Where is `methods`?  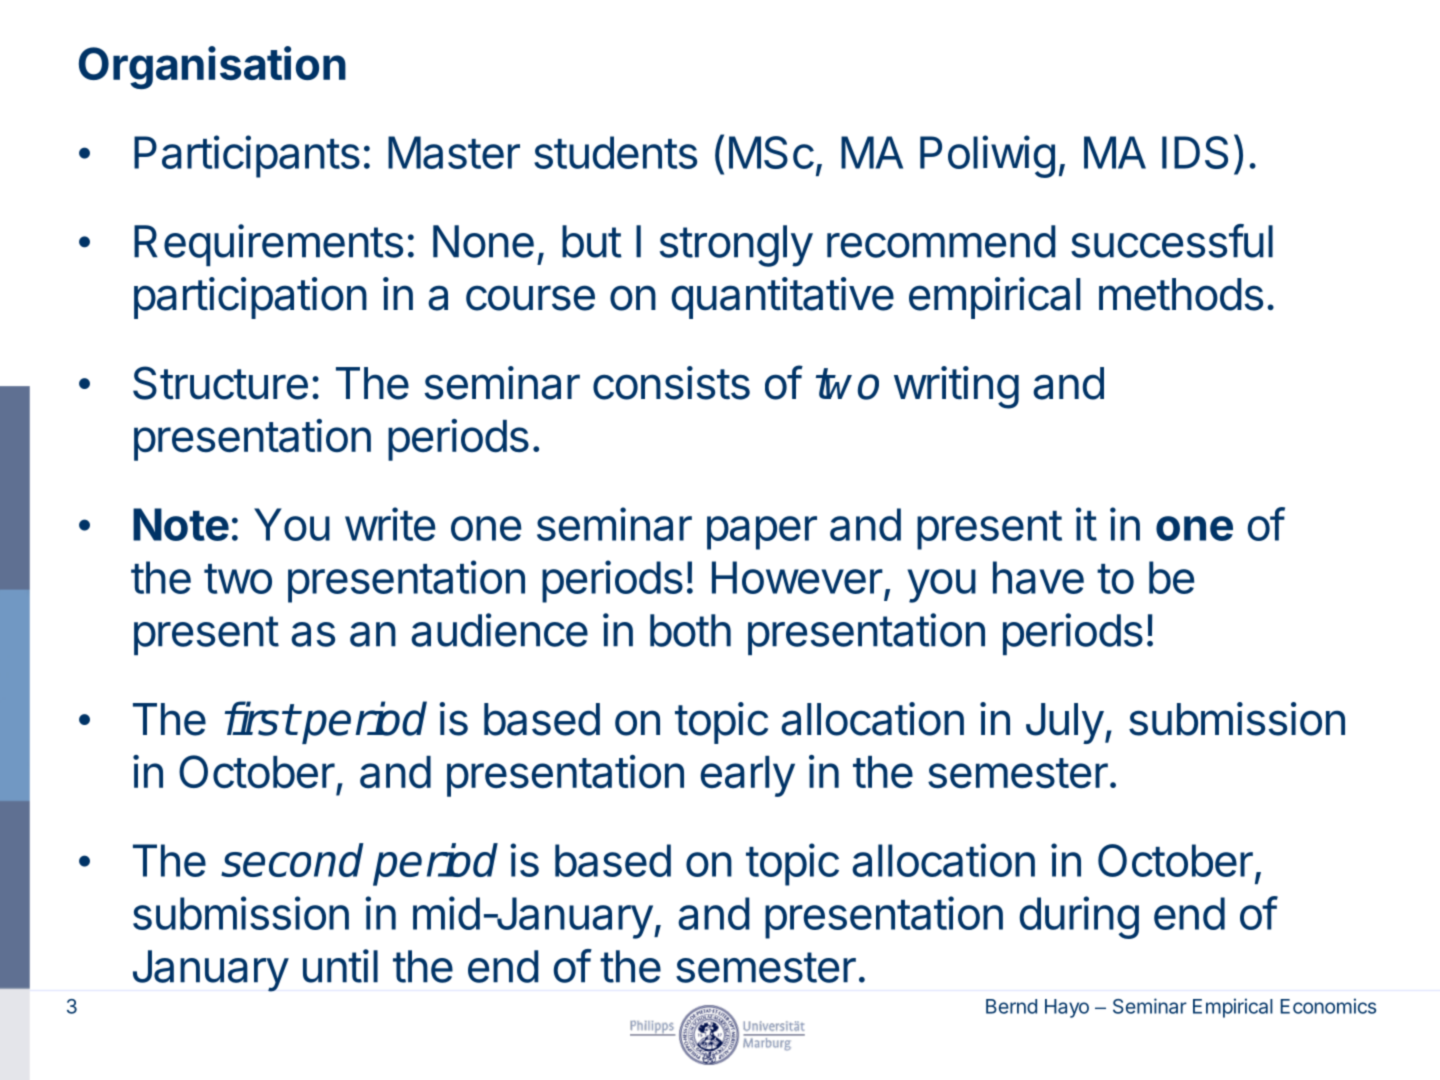 methods is located at coordinates (1181, 294).
